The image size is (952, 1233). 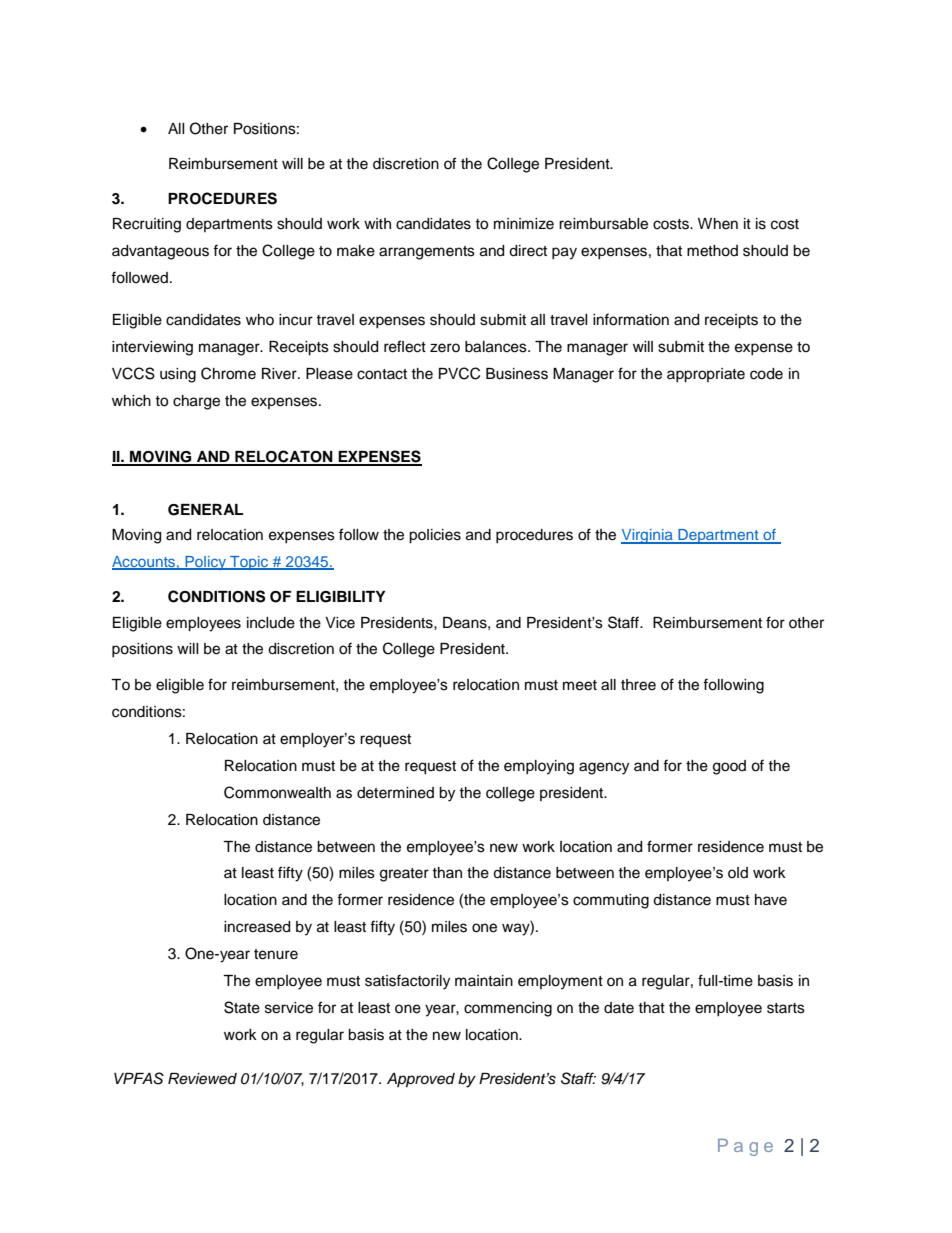 What do you see at coordinates (712, 251) in the screenshot?
I see `method` at bounding box center [712, 251].
